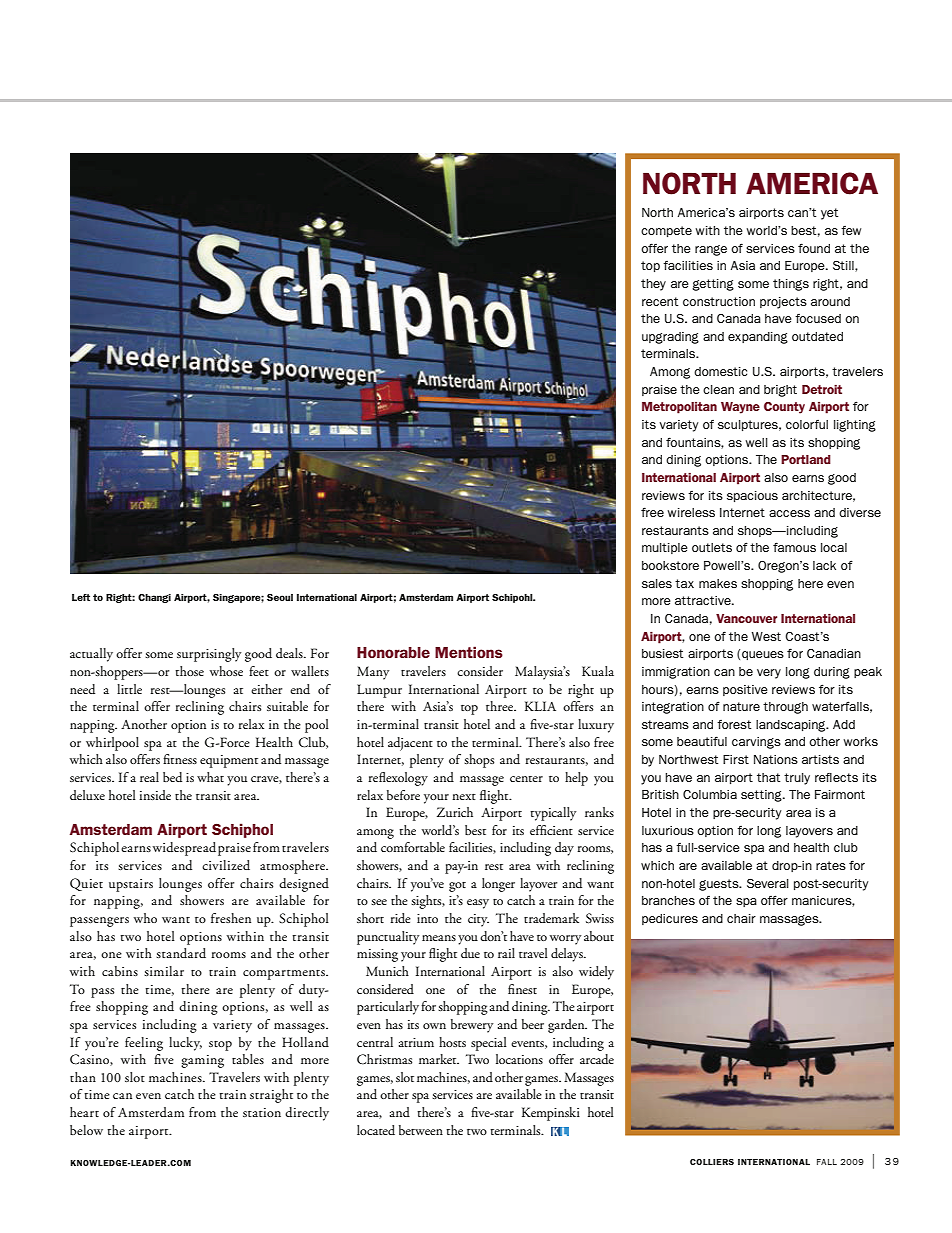 Image resolution: width=952 pixels, height=1233 pixels. What do you see at coordinates (81, 597) in the screenshot?
I see `Left` at bounding box center [81, 597].
